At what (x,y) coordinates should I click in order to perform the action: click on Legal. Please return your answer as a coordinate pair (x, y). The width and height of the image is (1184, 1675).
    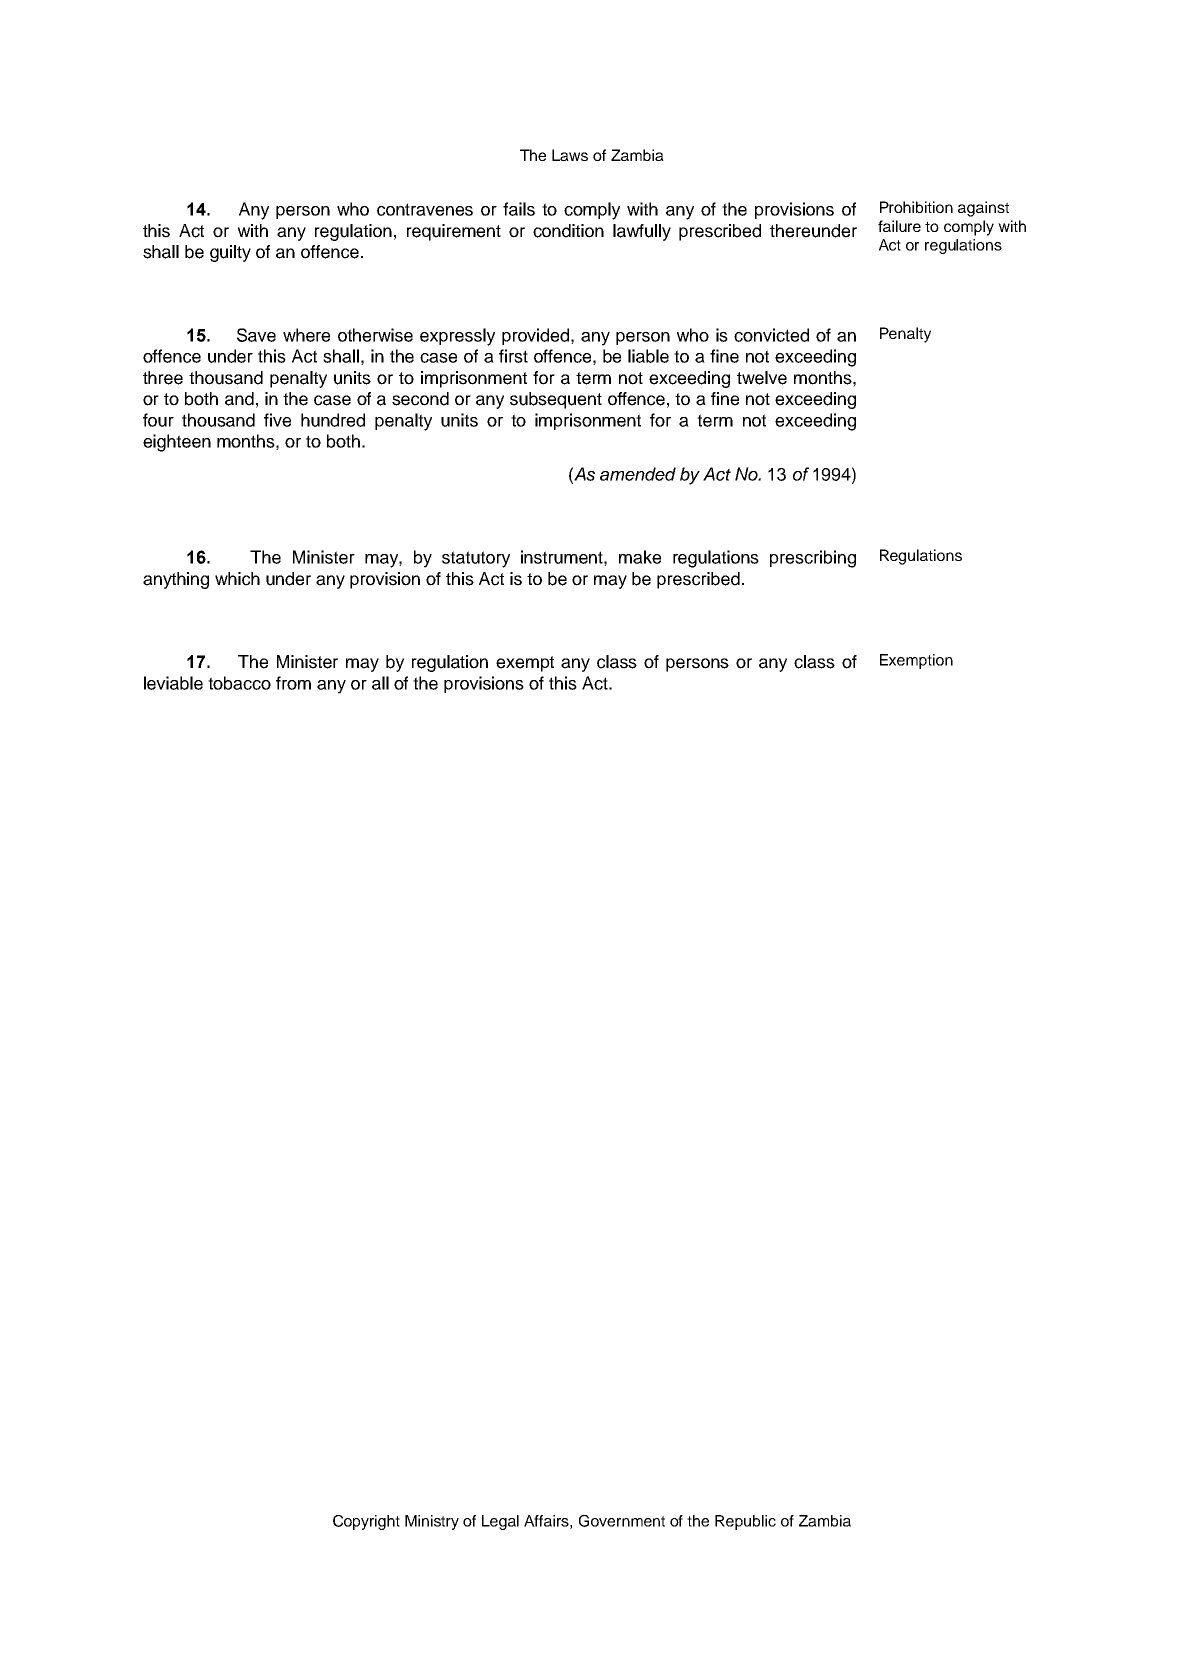
    Looking at the image, I should click on (500, 1522).
